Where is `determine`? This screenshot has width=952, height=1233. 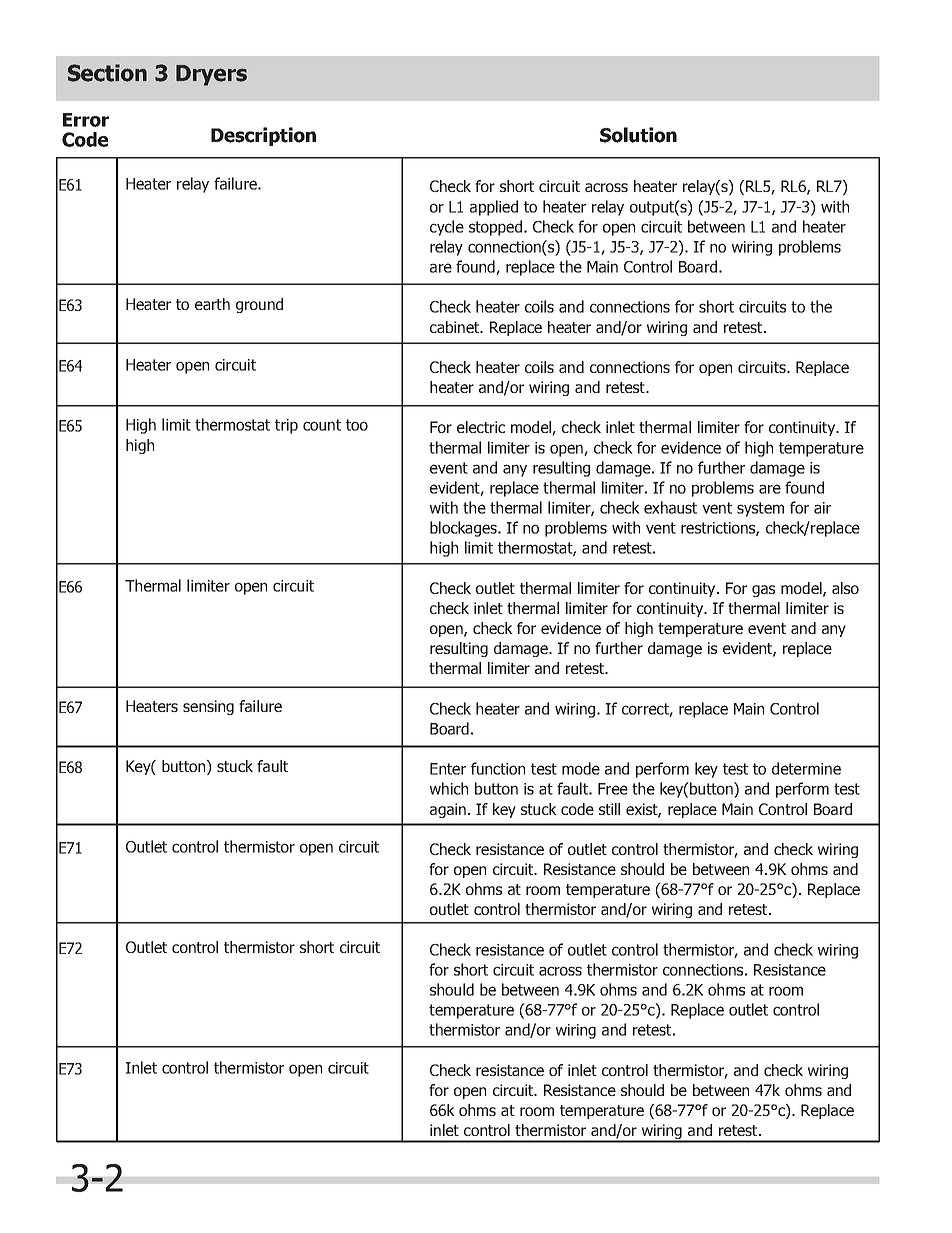
determine is located at coordinates (806, 768).
